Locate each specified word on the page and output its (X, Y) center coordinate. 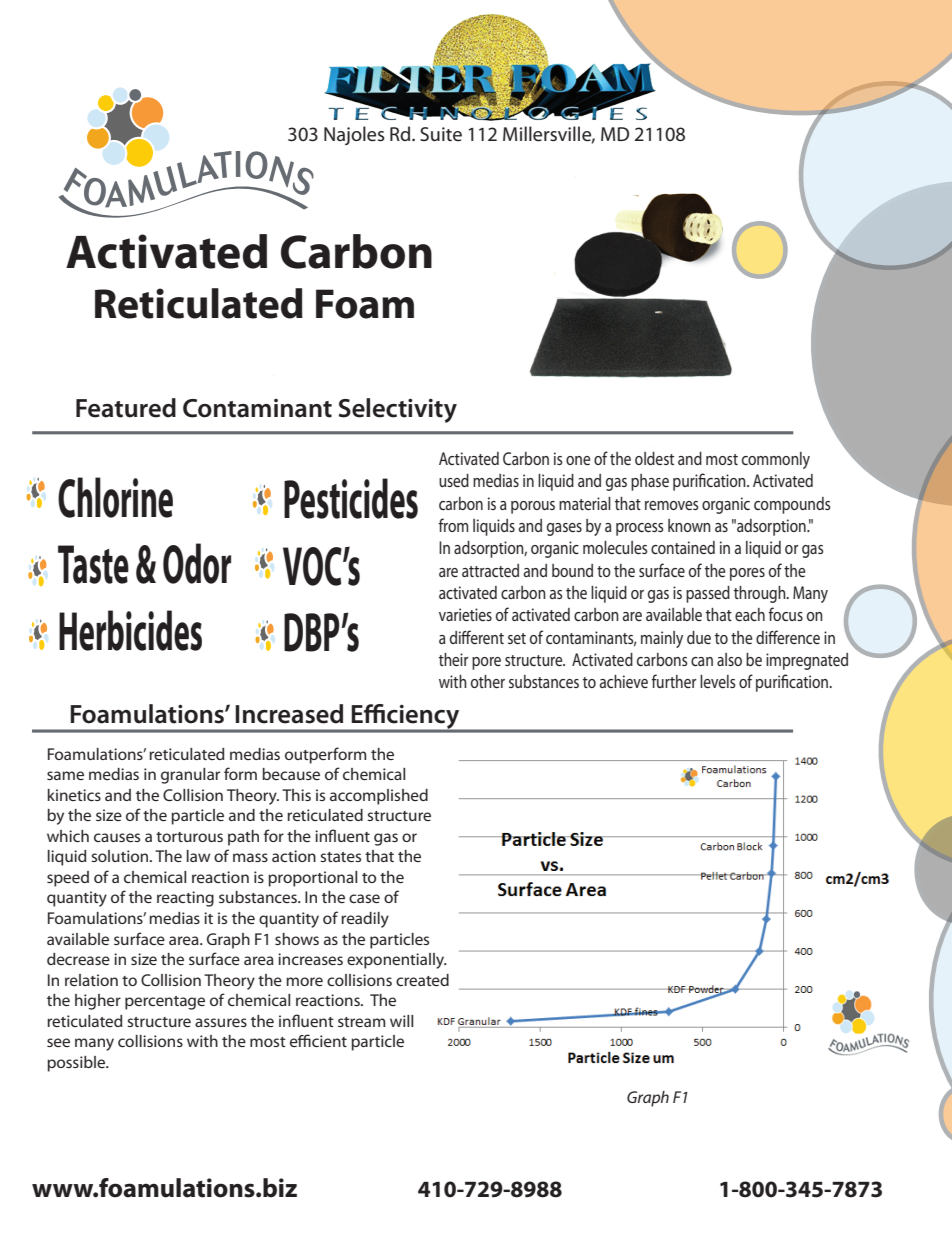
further (674, 681)
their (454, 659)
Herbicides (130, 630)
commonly (776, 460)
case (364, 898)
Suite (441, 134)
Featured (126, 408)
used (454, 480)
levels (718, 681)
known (689, 525)
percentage (165, 1003)
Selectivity (398, 410)
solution (121, 856)
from (454, 525)
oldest (654, 458)
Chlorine (115, 497)
